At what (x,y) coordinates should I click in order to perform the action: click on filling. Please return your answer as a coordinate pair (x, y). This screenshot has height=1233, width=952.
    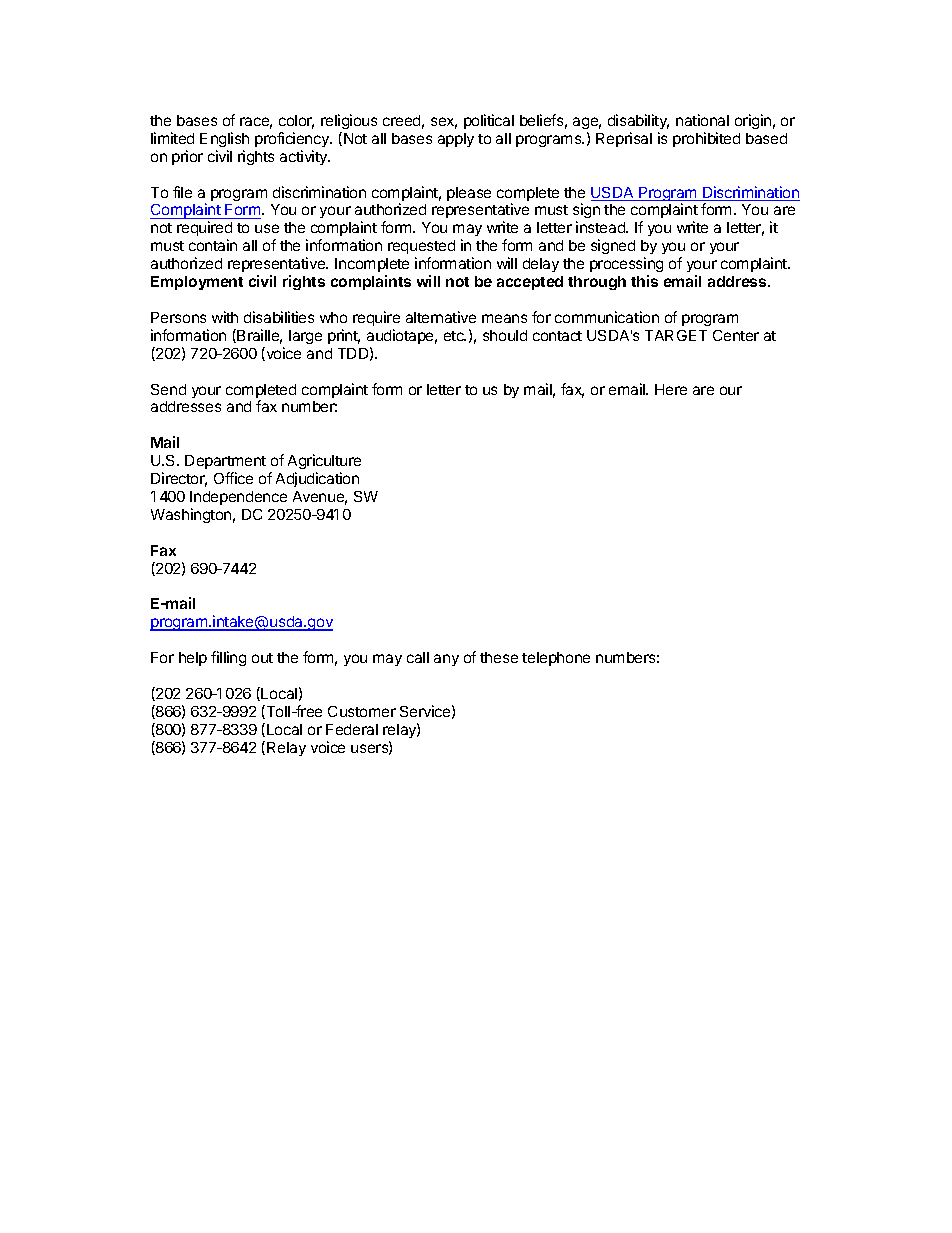
    Looking at the image, I should click on (228, 658).
